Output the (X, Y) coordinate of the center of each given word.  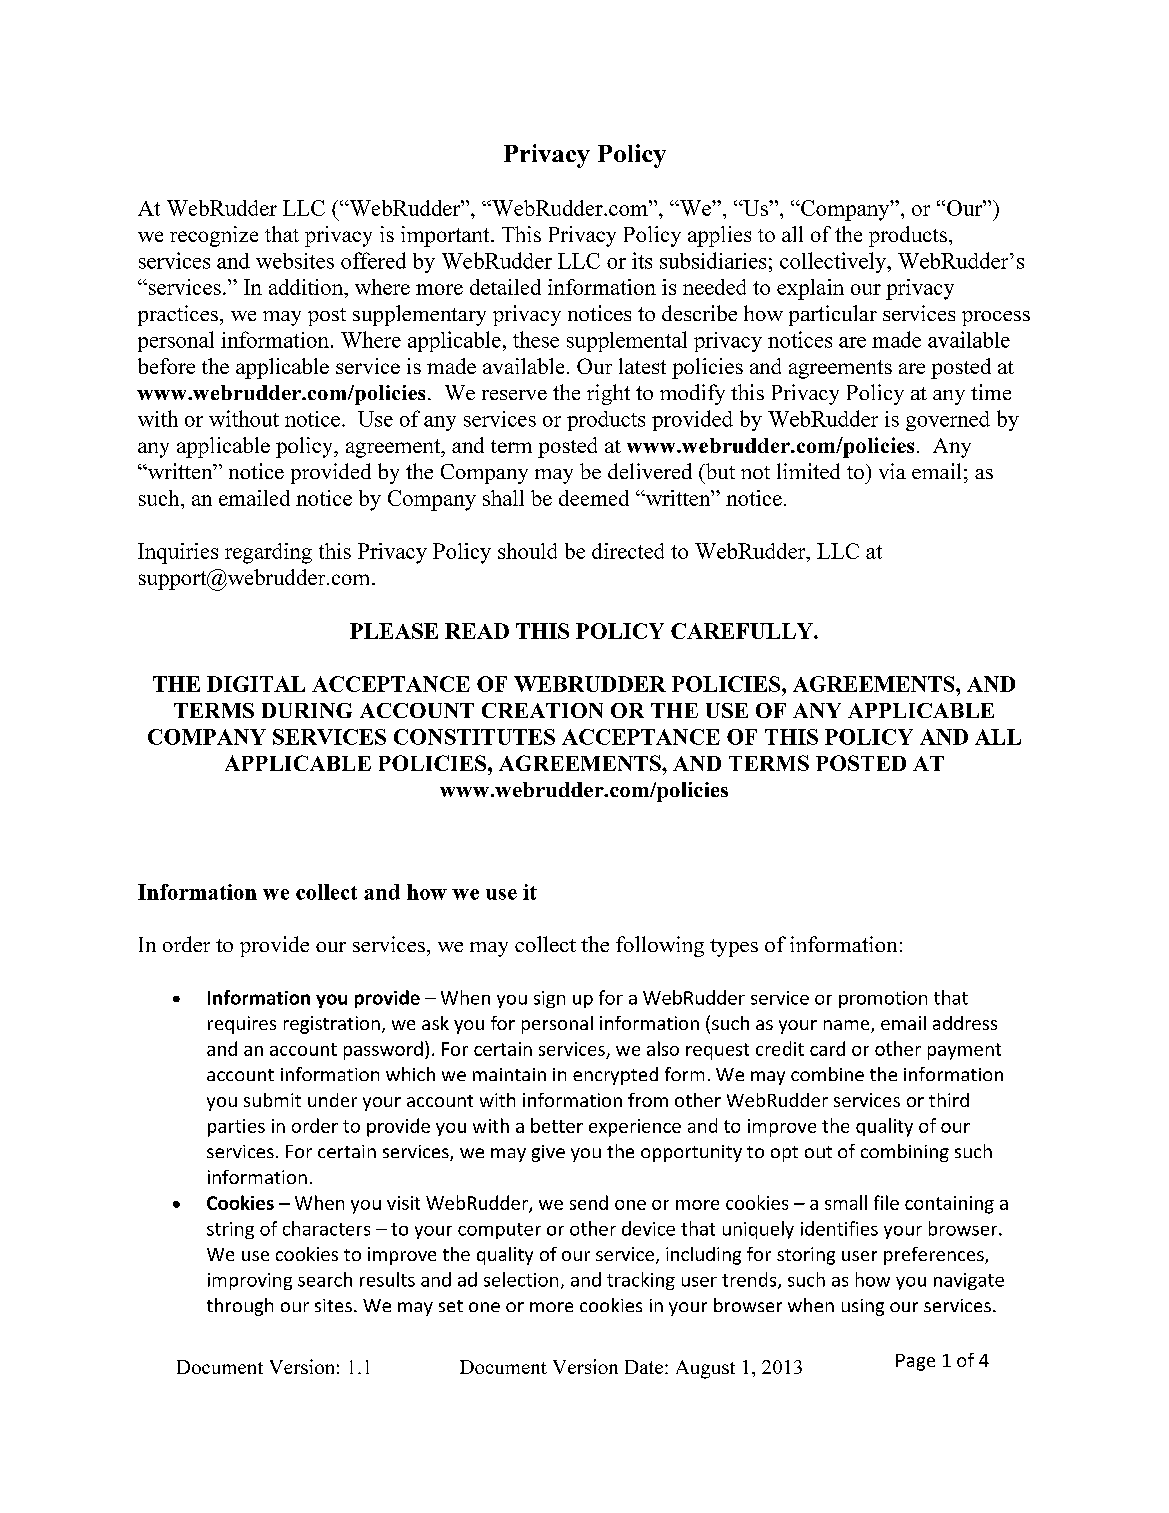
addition (307, 287)
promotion (883, 999)
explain (810, 289)
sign (549, 999)
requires (242, 1025)
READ (477, 631)
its (642, 260)
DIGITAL (256, 684)
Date (644, 1367)
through (240, 1307)
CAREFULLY (743, 631)
